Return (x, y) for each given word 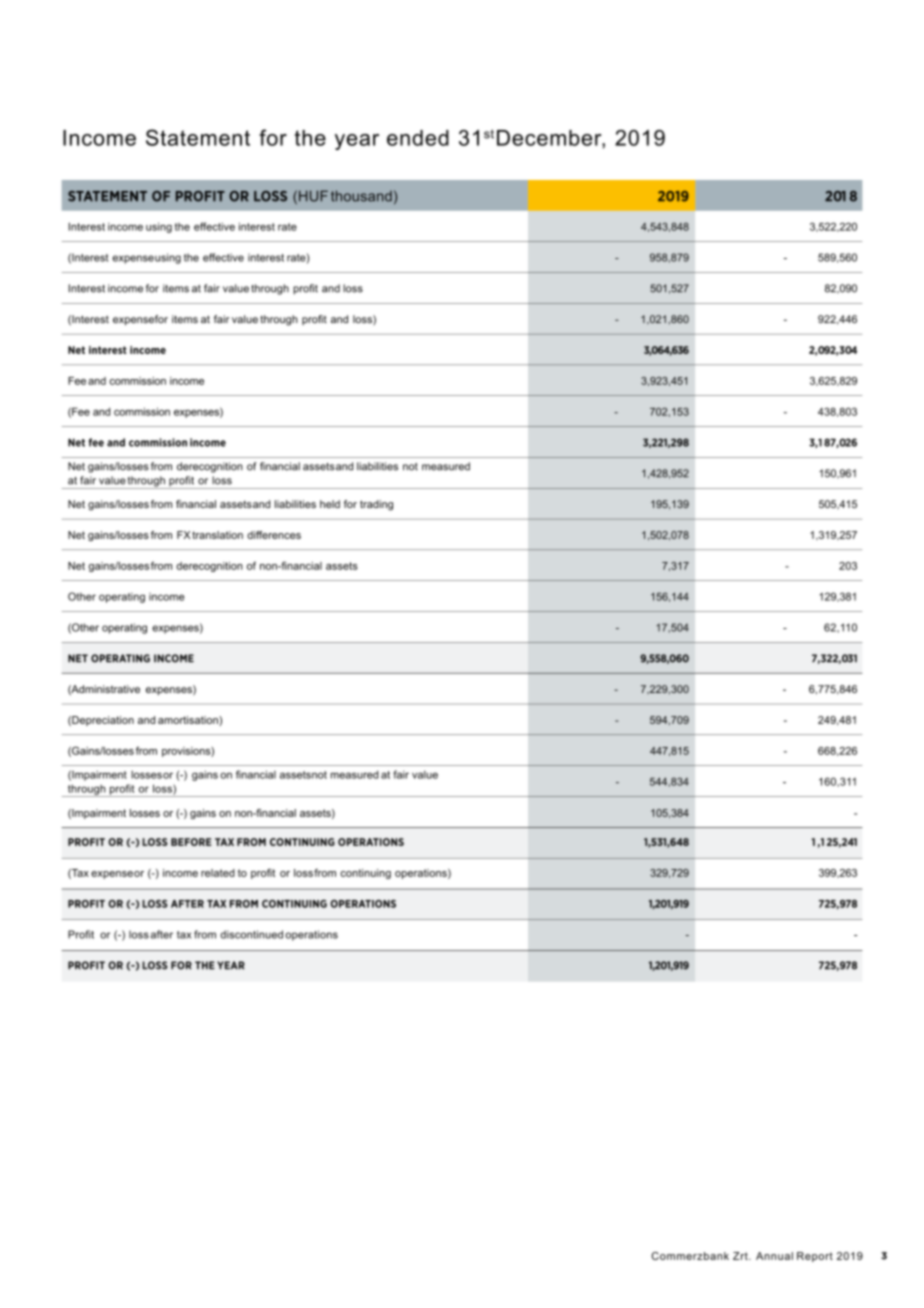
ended (418, 138)
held (330, 504)
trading (376, 505)
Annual (774, 1256)
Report (815, 1257)
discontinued (251, 934)
